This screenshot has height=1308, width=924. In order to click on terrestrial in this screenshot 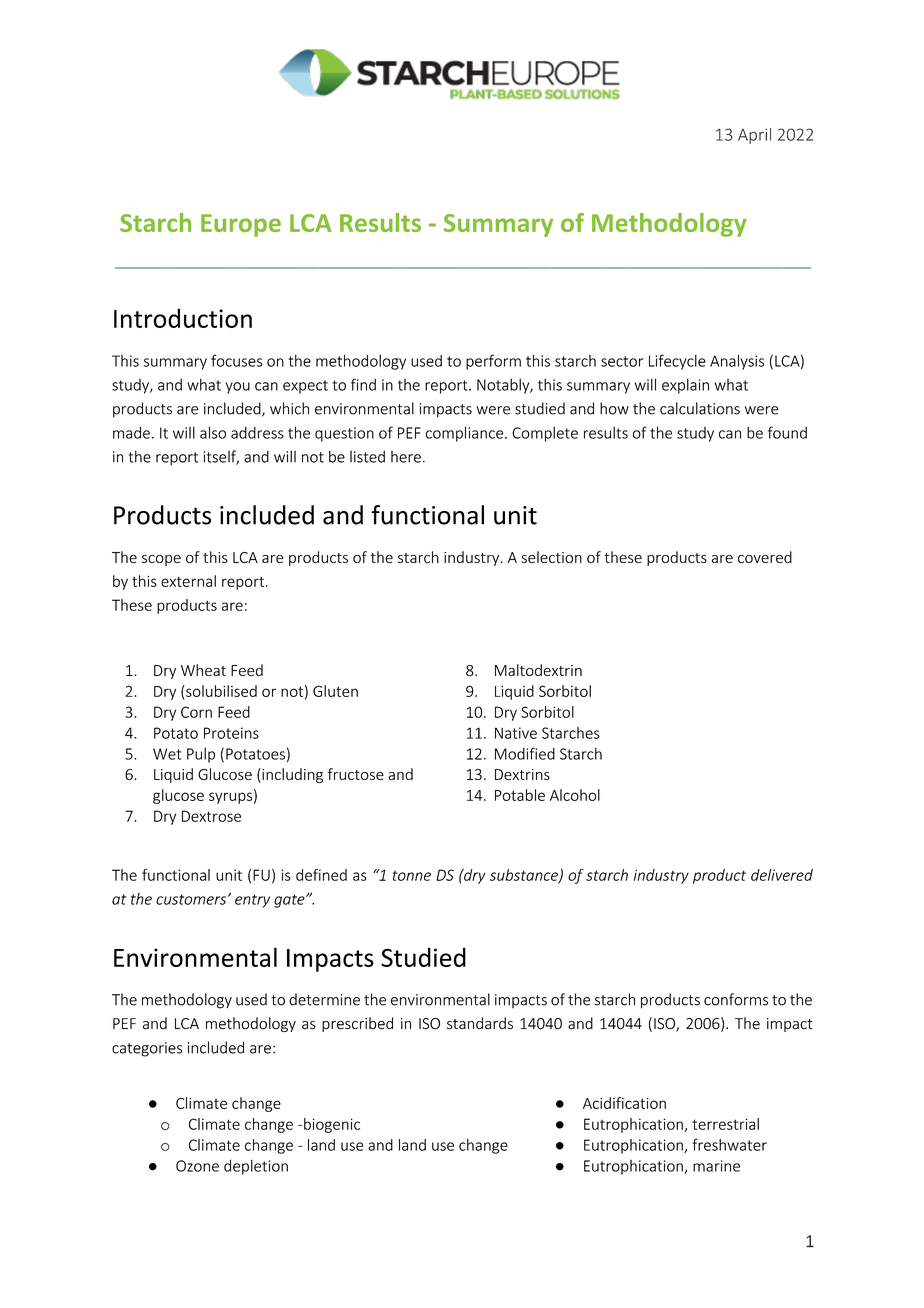, I will do `click(725, 1124)`.
